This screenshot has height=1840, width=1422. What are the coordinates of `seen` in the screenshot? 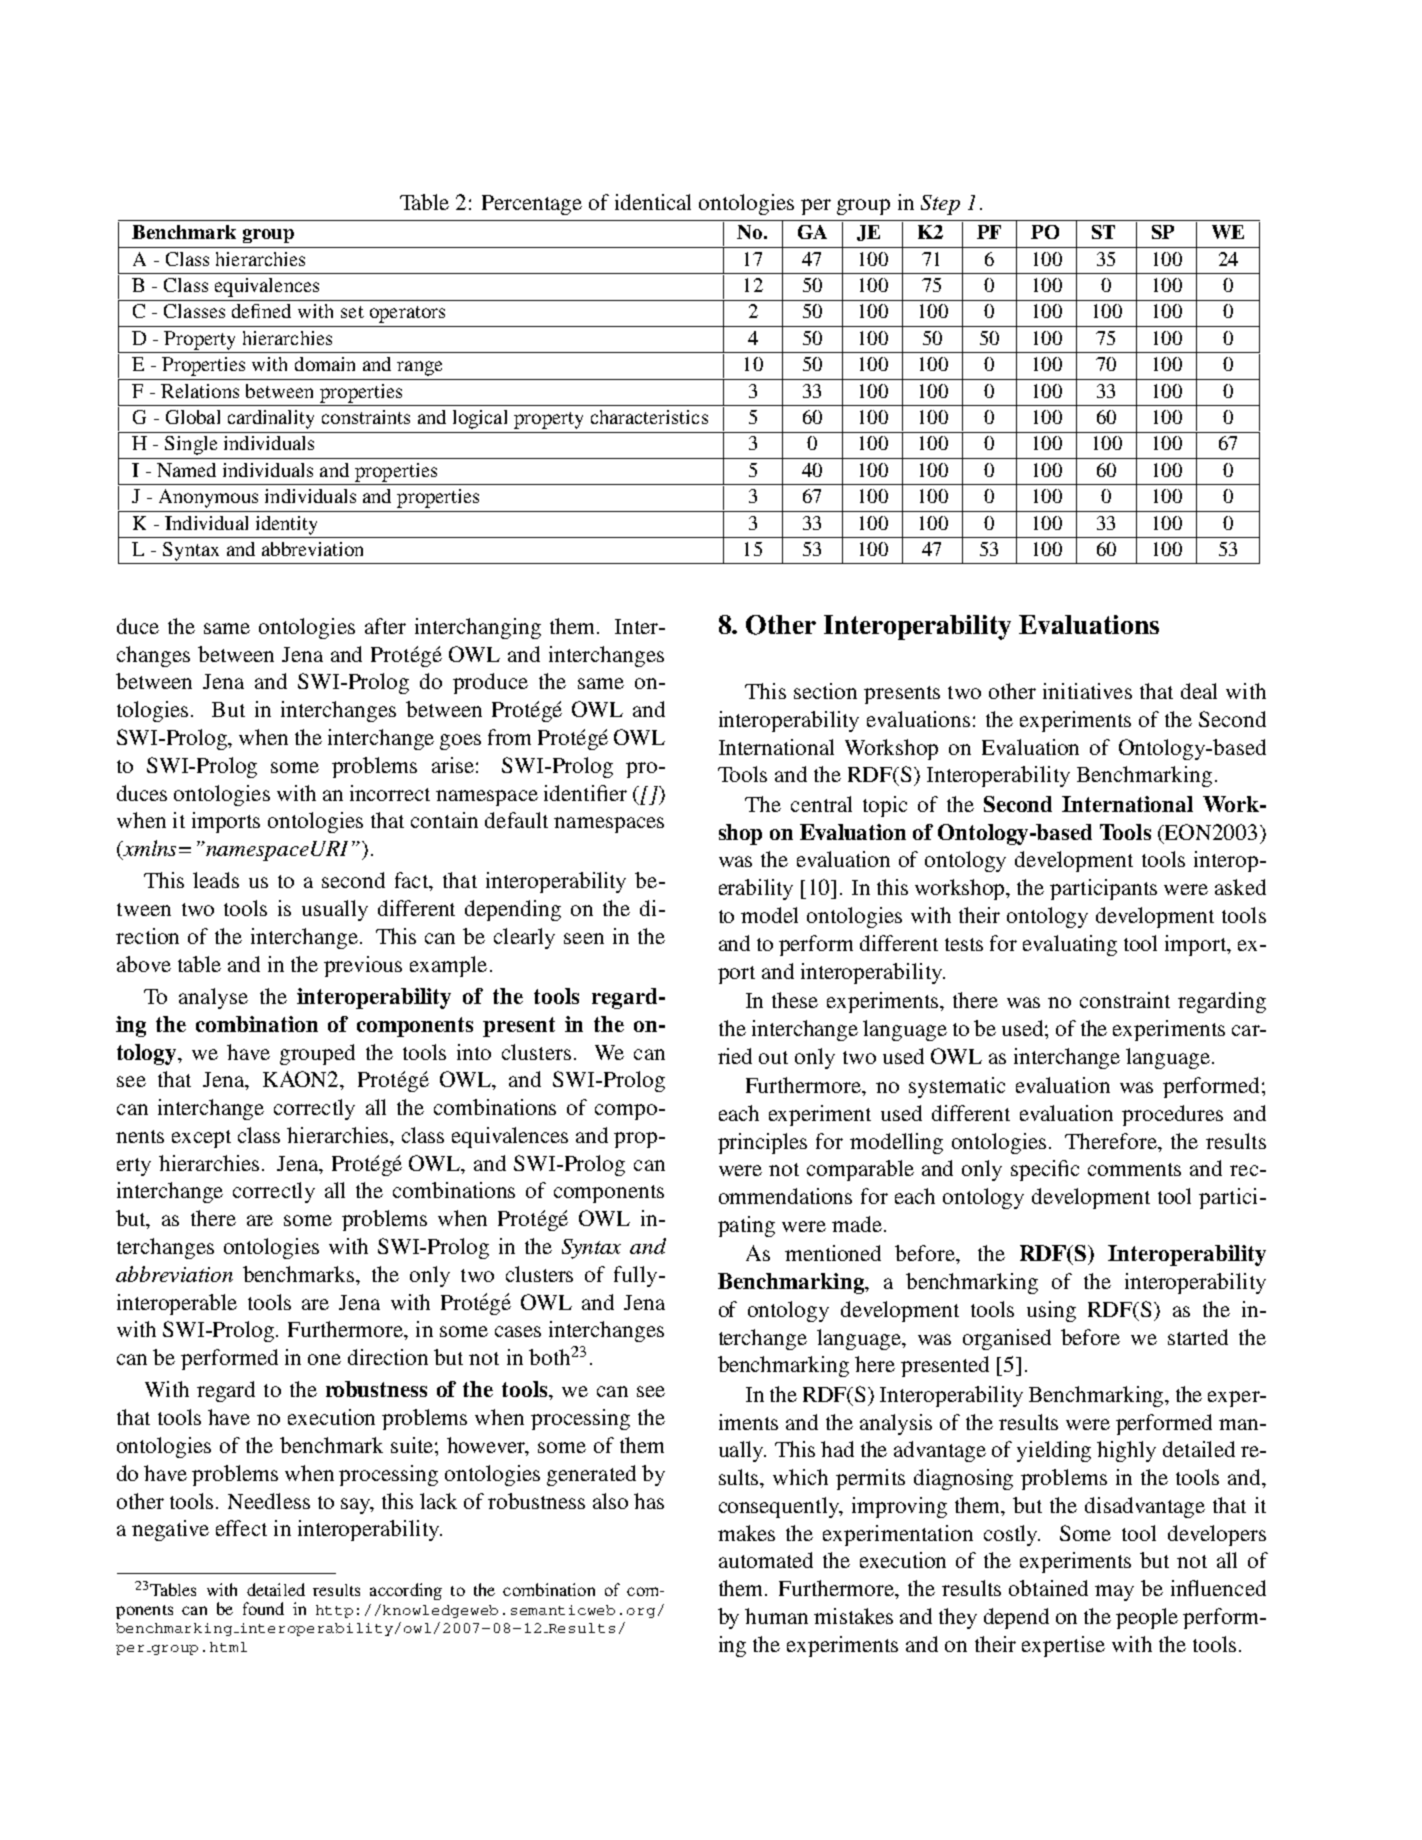 It's located at (584, 938).
